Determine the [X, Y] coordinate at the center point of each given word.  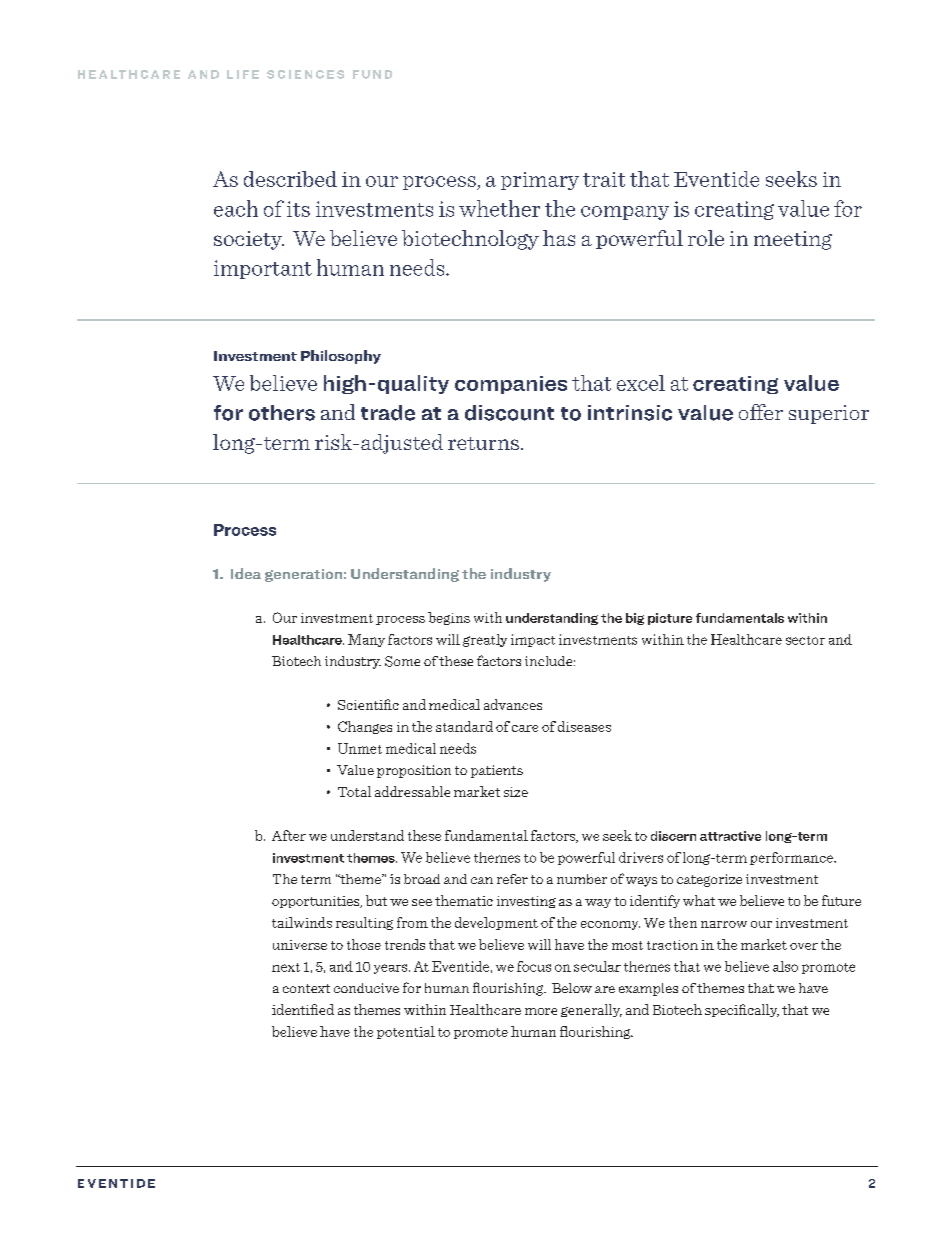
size [516, 792]
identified [303, 1009]
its [298, 209]
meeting [793, 240]
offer [761, 412]
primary [540, 181]
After [289, 835]
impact [533, 640]
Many [366, 640]
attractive [730, 836]
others [282, 413]
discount [509, 413]
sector [805, 640]
